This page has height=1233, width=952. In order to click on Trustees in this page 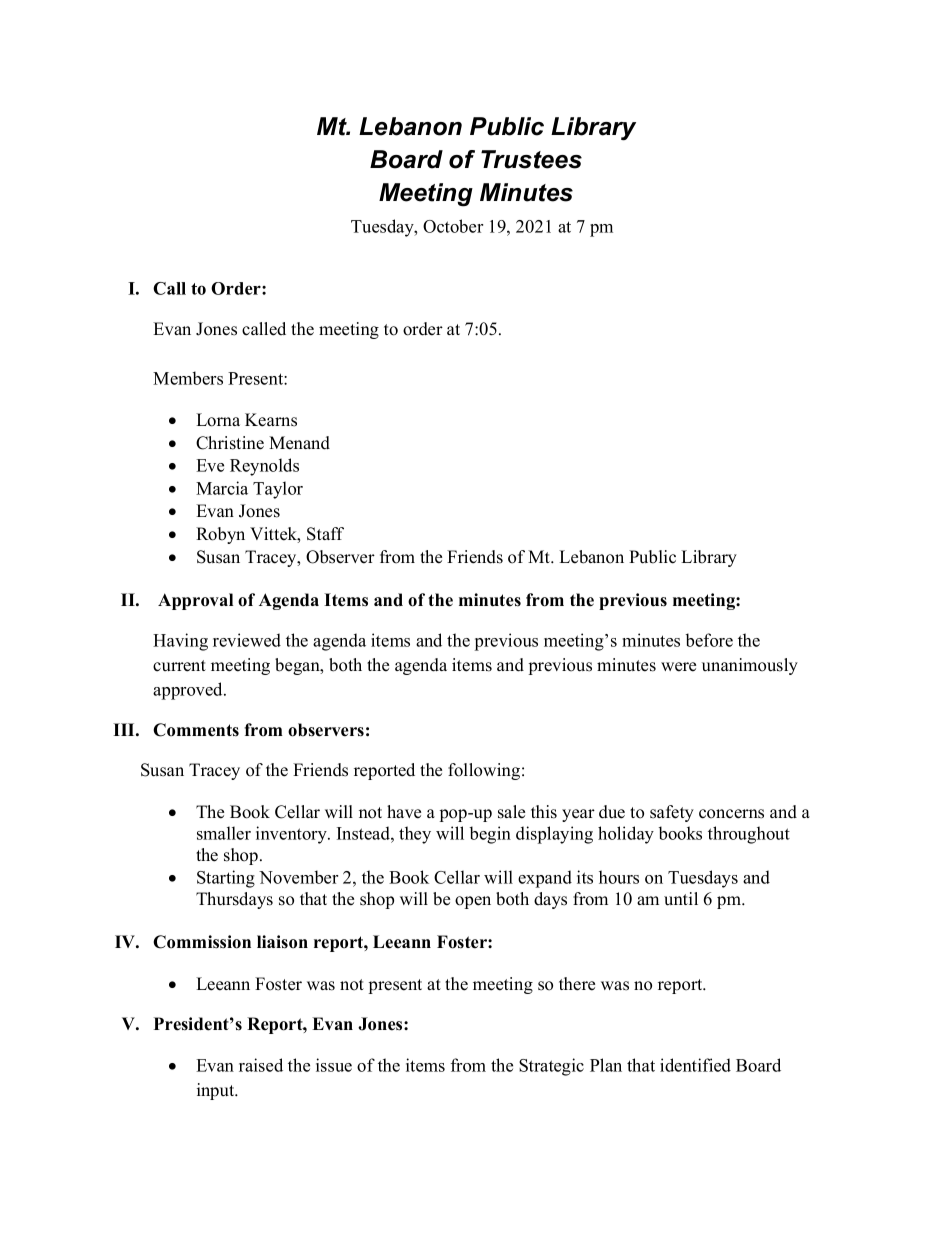, I will do `click(531, 159)`.
